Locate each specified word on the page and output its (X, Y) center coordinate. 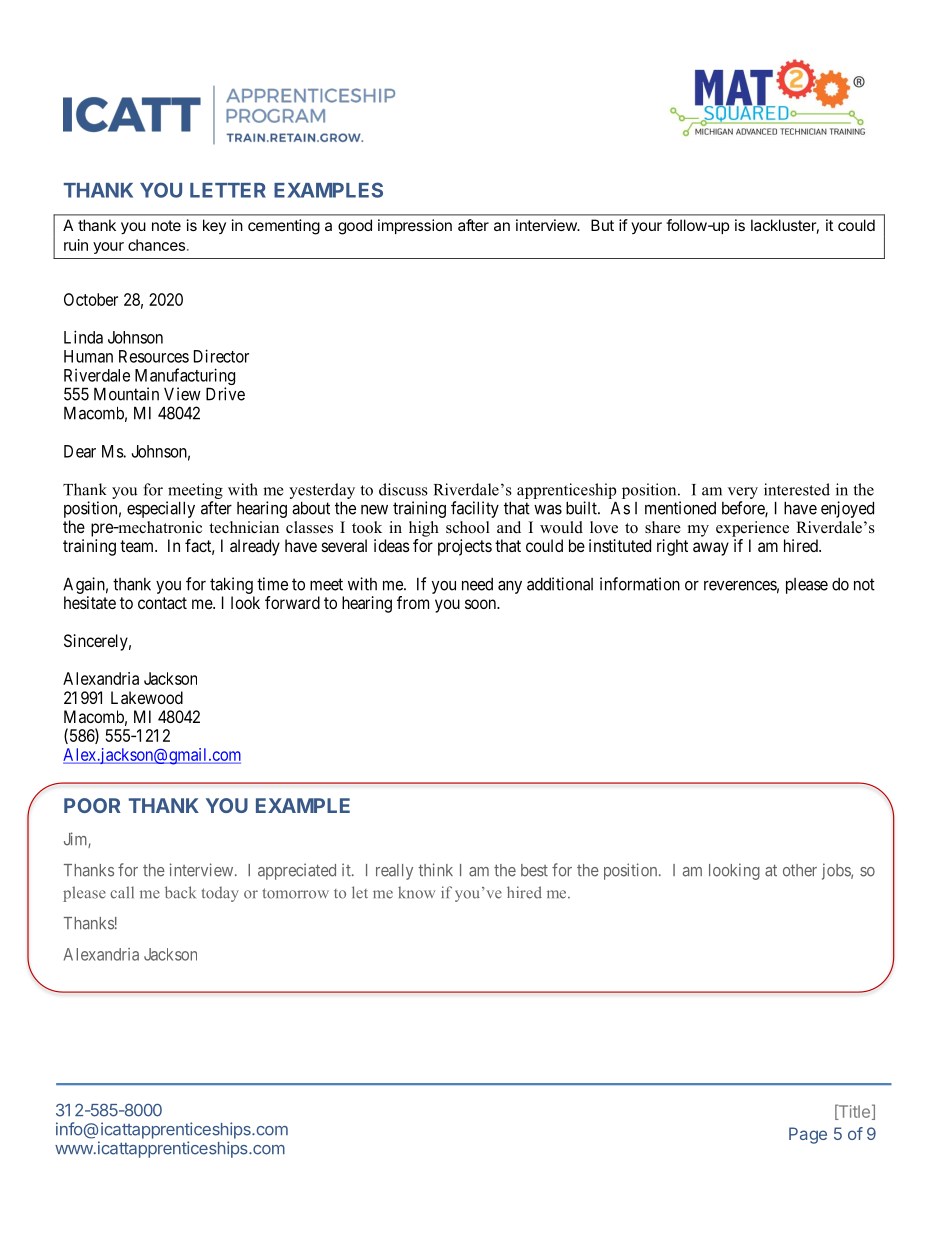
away (711, 549)
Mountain (126, 394)
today (220, 894)
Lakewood (147, 697)
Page (808, 1135)
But (602, 225)
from (413, 602)
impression (415, 226)
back (180, 892)
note (166, 225)
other (800, 870)
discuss (403, 489)
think (435, 869)
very (743, 493)
